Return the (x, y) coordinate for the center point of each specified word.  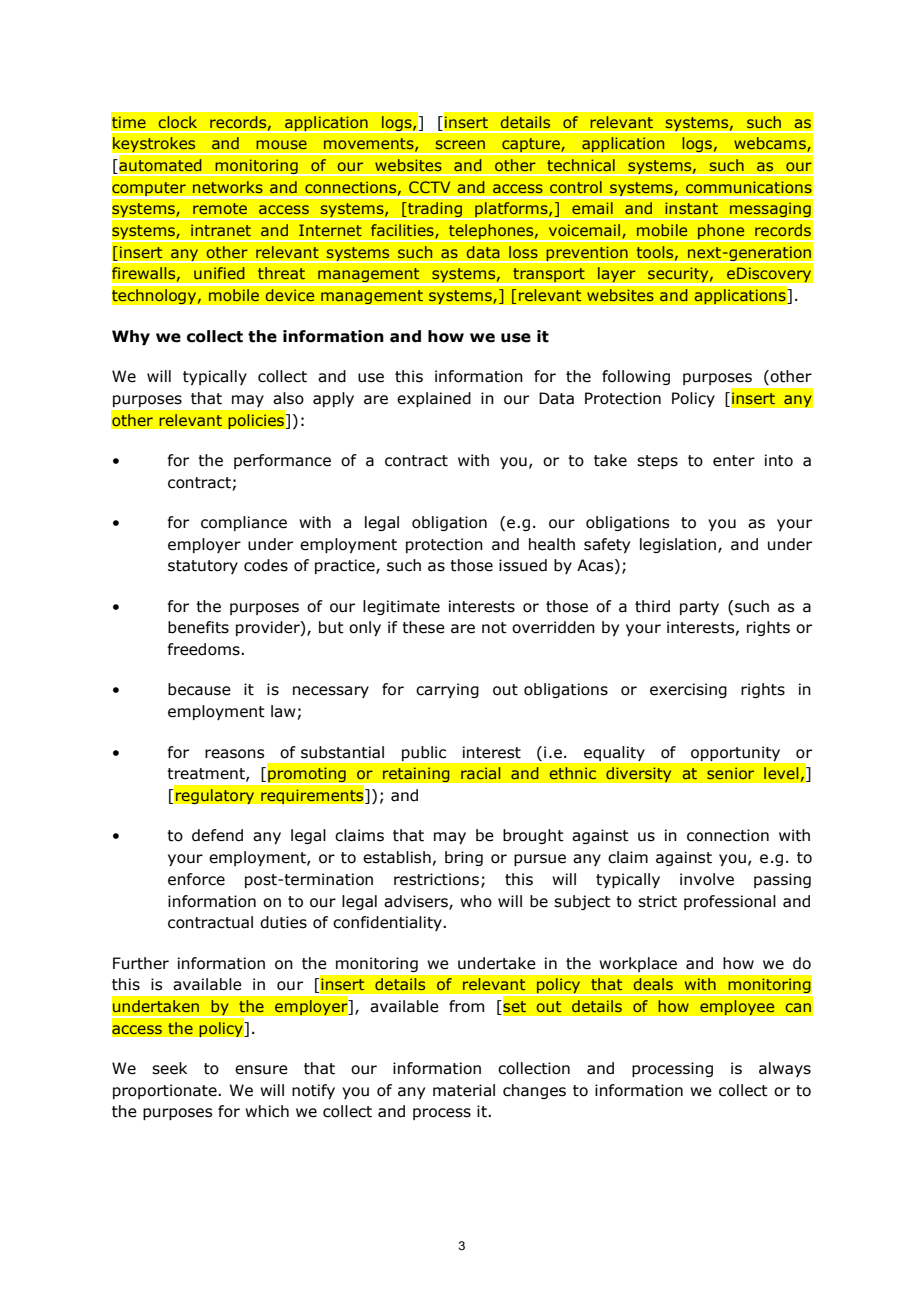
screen (460, 144)
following (636, 377)
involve (707, 879)
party (699, 608)
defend (217, 835)
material (464, 1090)
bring (464, 858)
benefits (198, 627)
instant (691, 208)
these (423, 627)
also (288, 398)
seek (169, 1068)
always (785, 1069)
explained (434, 399)
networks (228, 187)
